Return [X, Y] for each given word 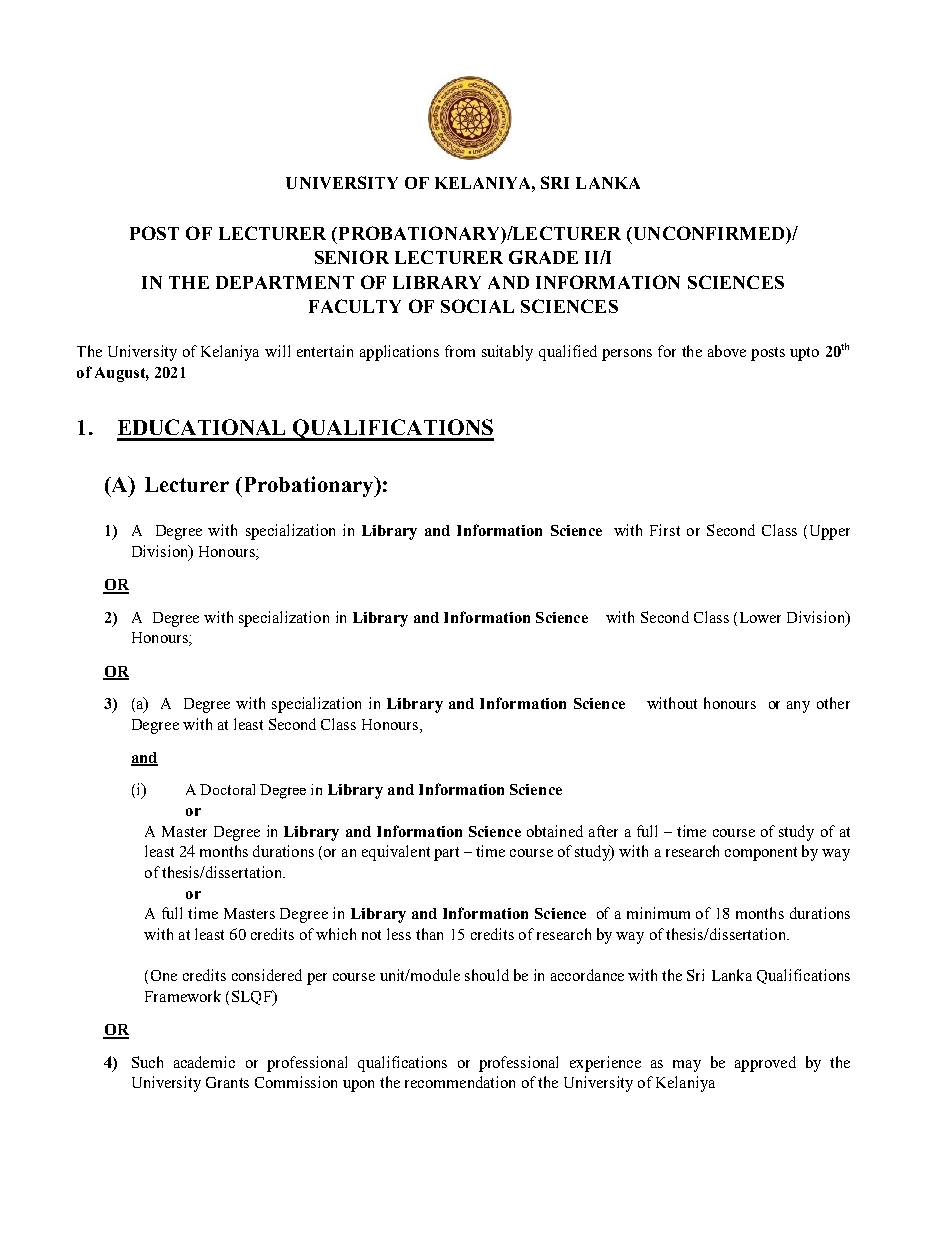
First [665, 530]
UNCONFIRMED [709, 233]
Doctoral [227, 789]
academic [204, 1062]
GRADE [543, 257]
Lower [760, 617]
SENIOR [352, 257]
